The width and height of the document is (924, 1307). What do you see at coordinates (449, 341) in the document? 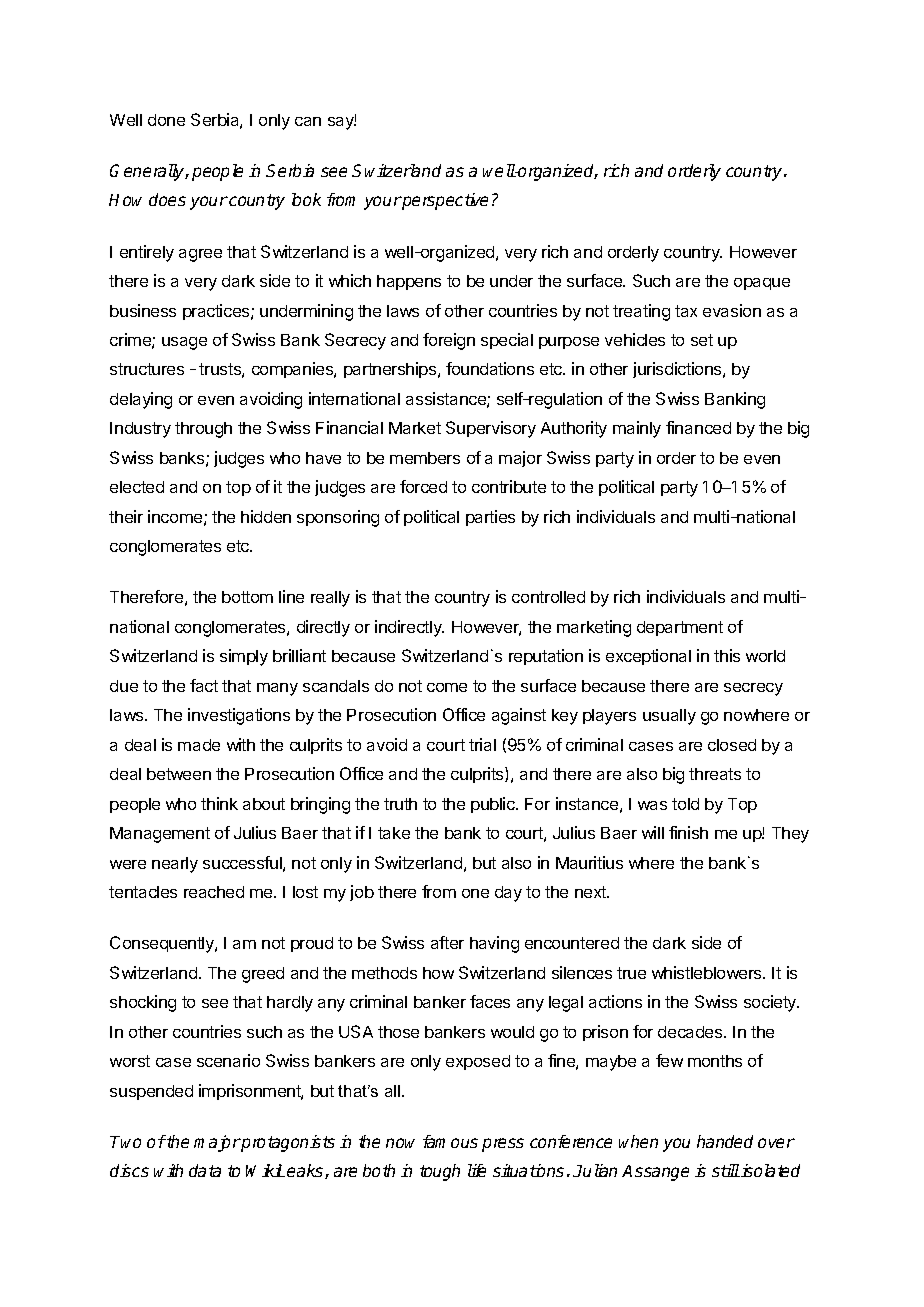
I see `foreign` at bounding box center [449, 341].
